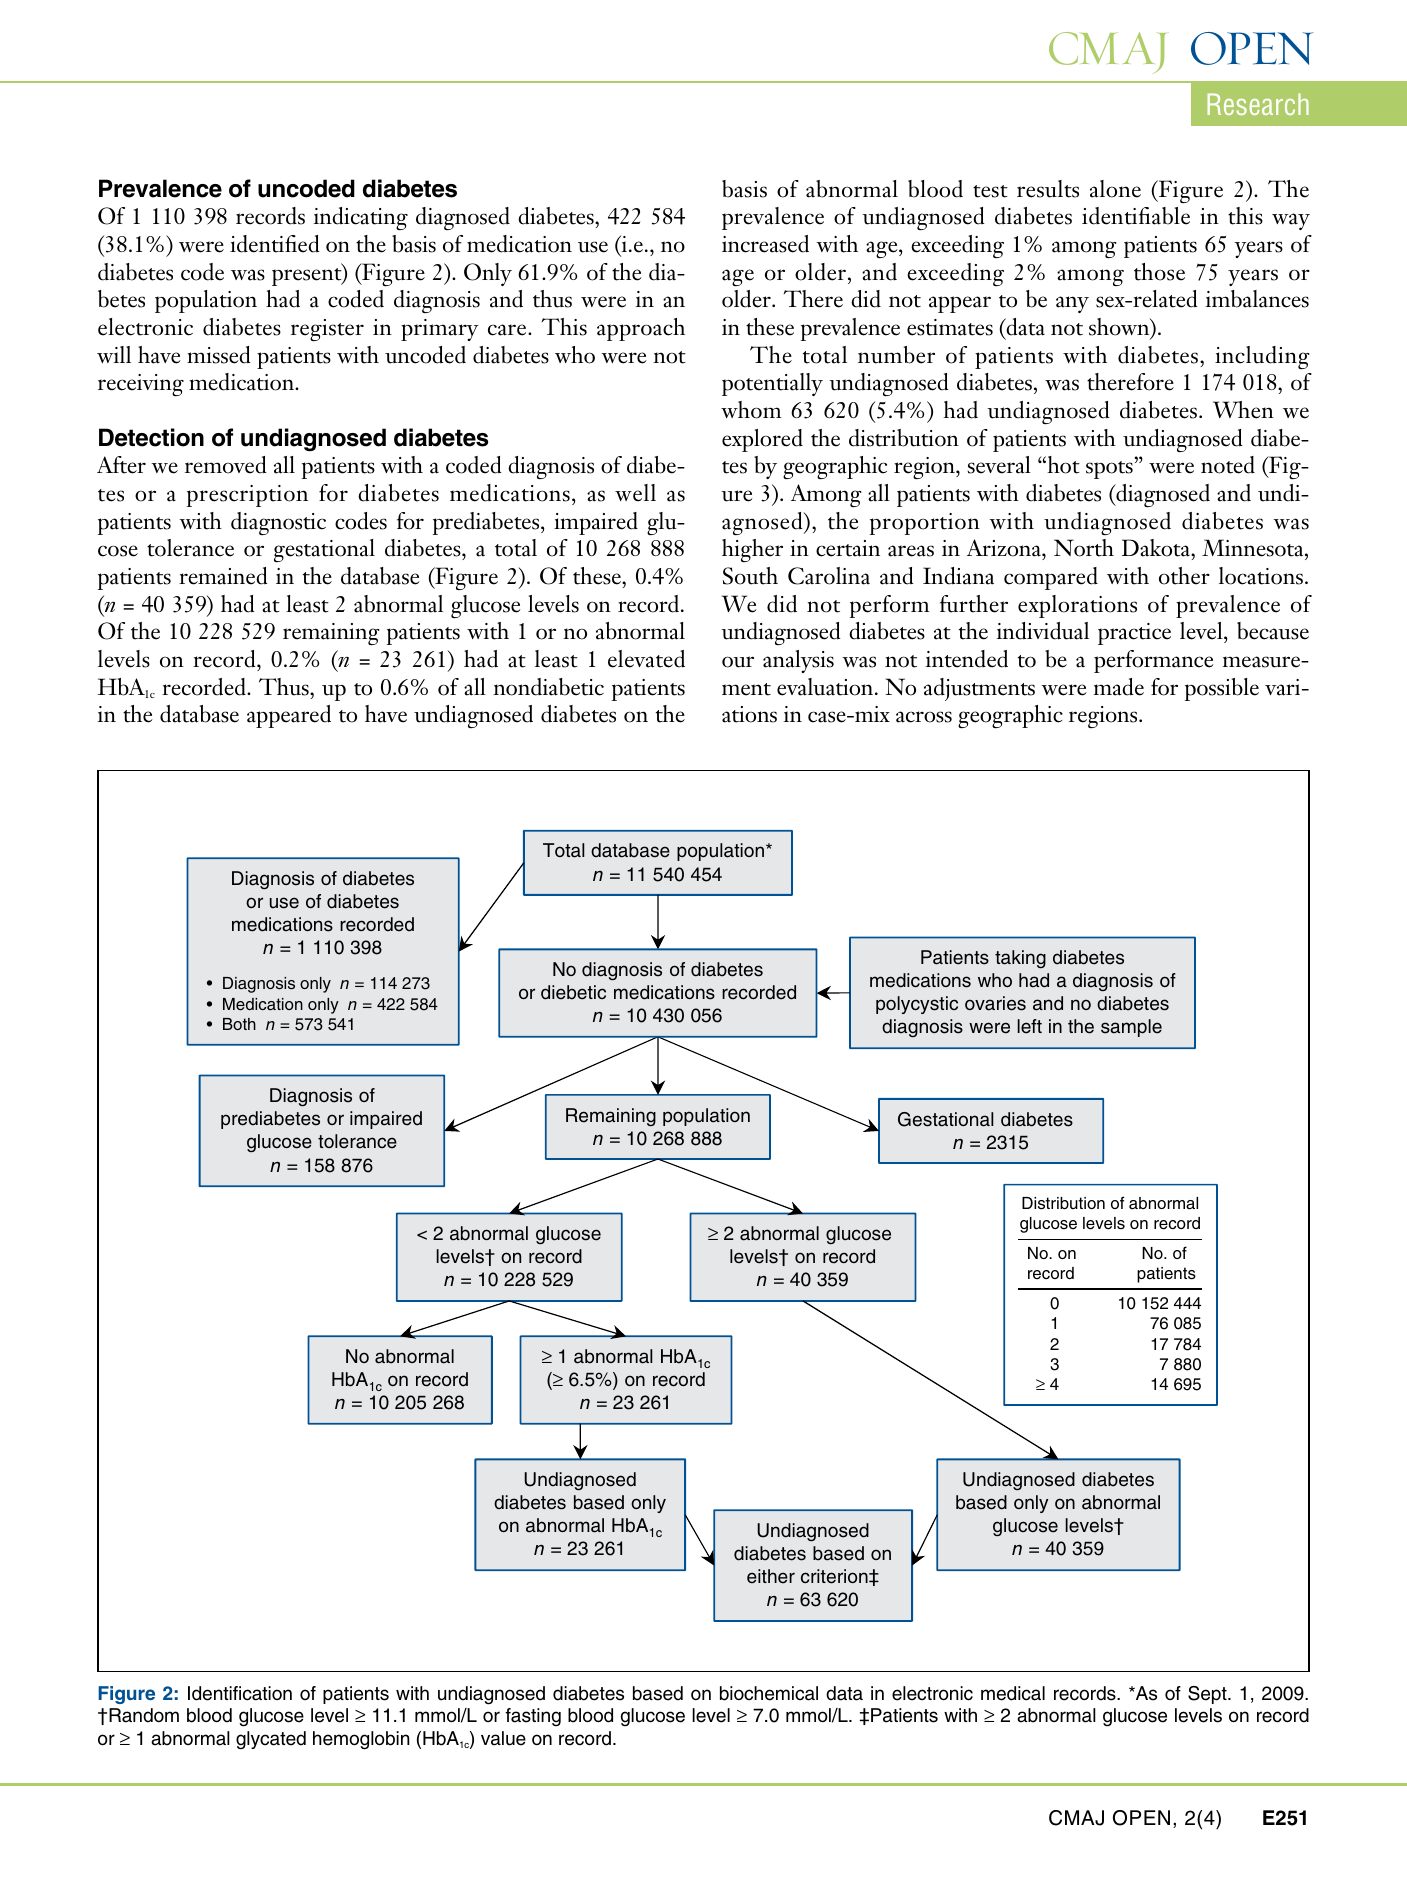  I want to click on increased, so click(765, 244).
